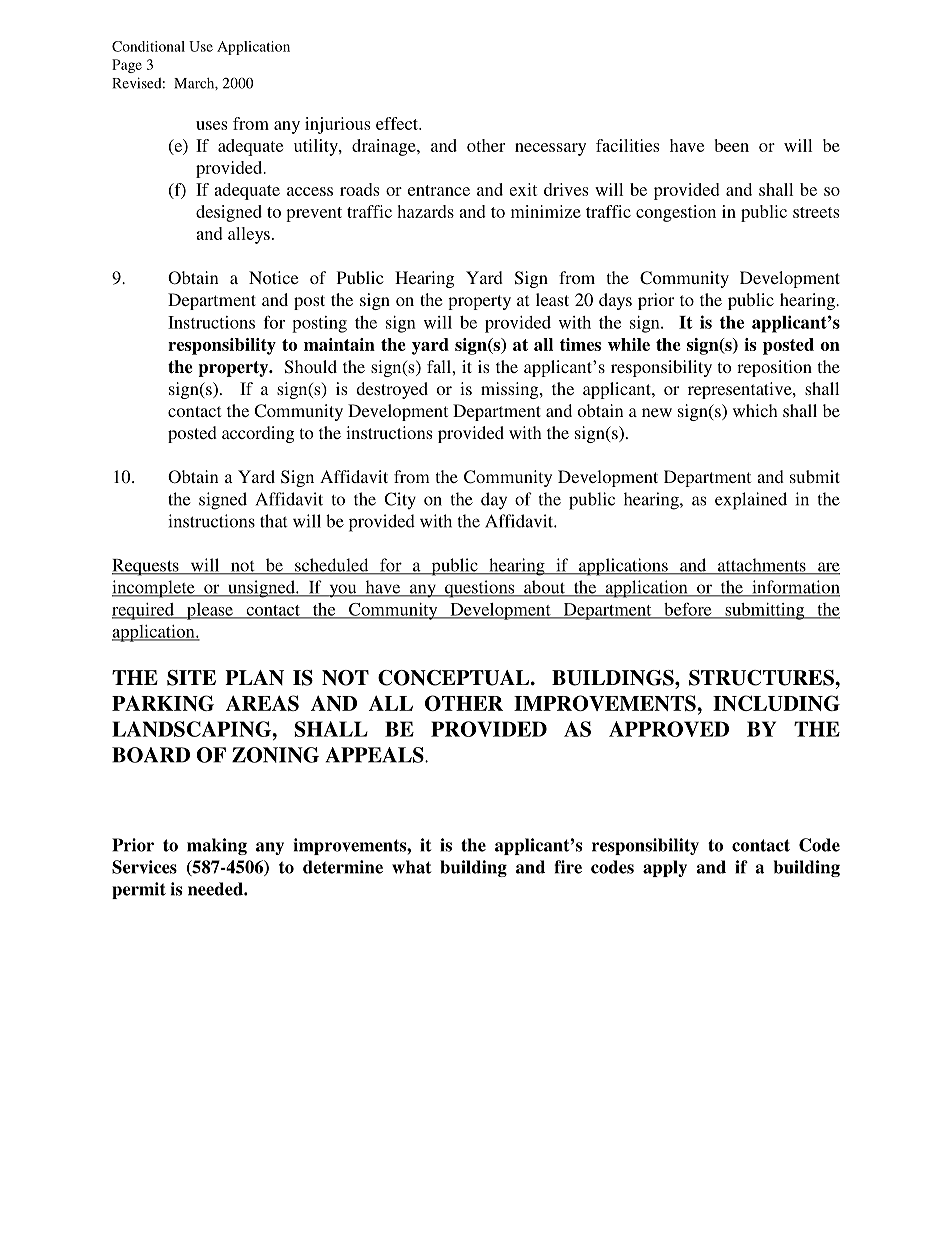 Image resolution: width=952 pixels, height=1233 pixels. I want to click on Should, so click(311, 367).
